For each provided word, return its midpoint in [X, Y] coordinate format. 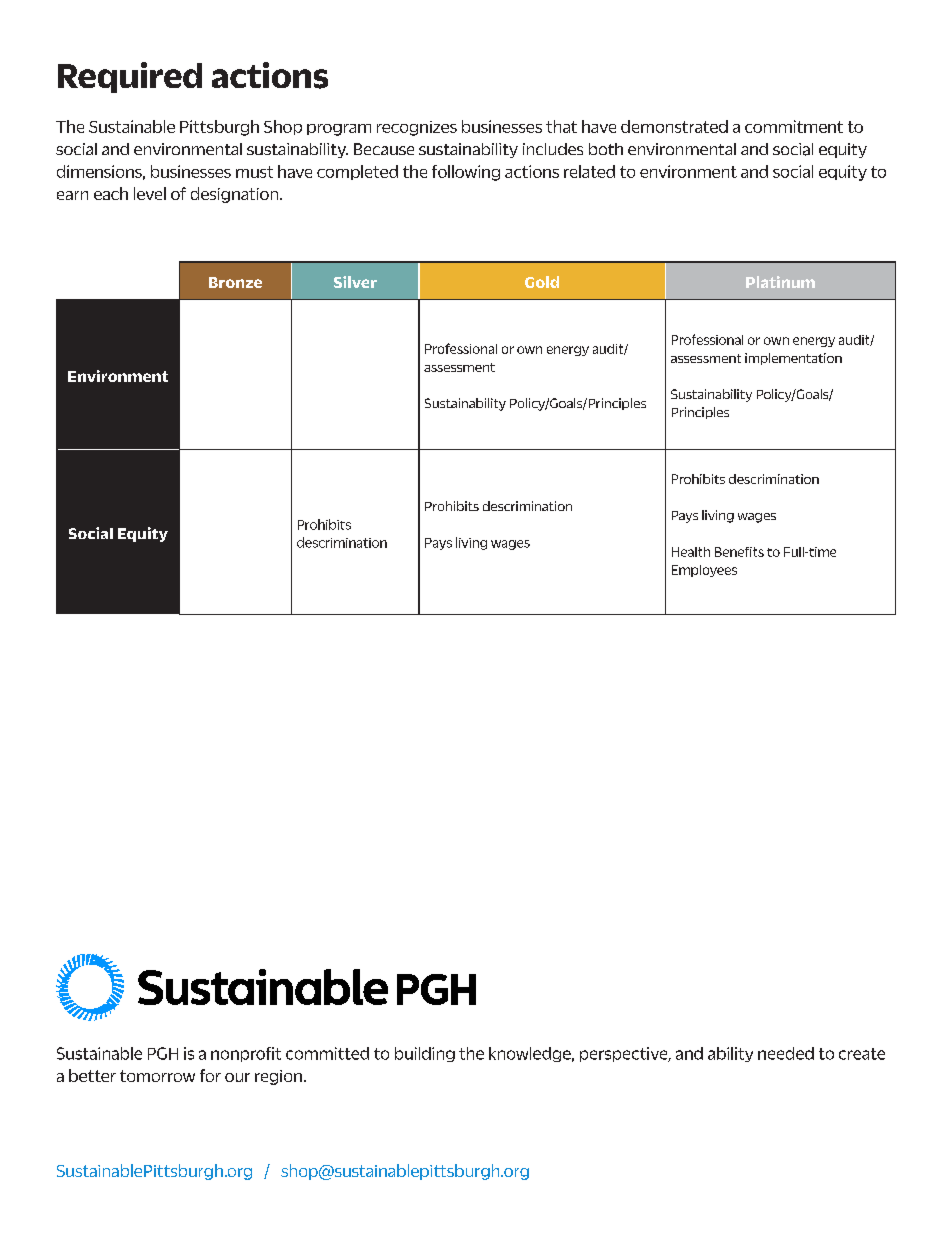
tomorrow [157, 1076]
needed [786, 1053]
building [425, 1054]
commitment [794, 126]
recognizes [417, 128]
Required [130, 77]
